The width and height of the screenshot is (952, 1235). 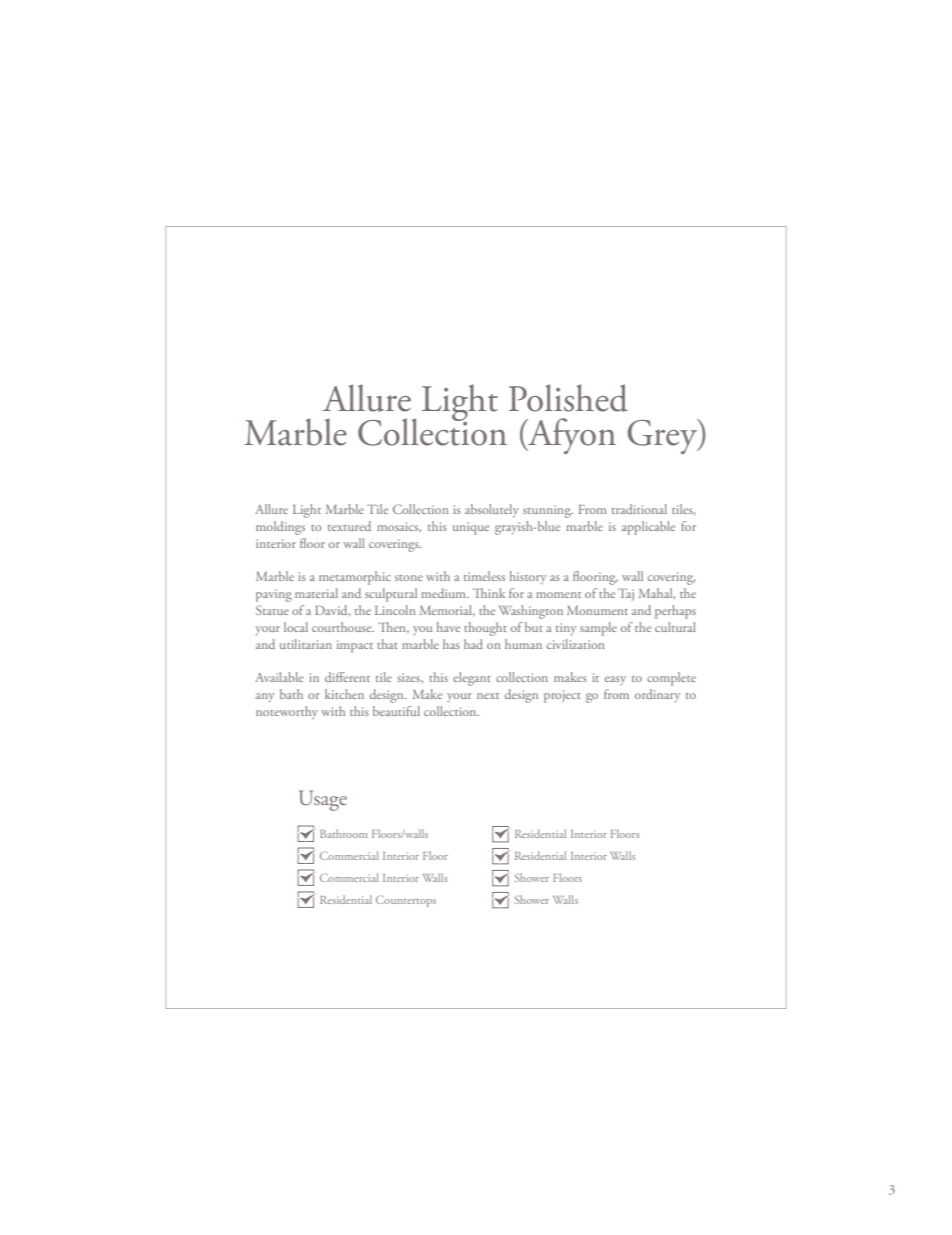 I want to click on ordinary, so click(x=658, y=696).
